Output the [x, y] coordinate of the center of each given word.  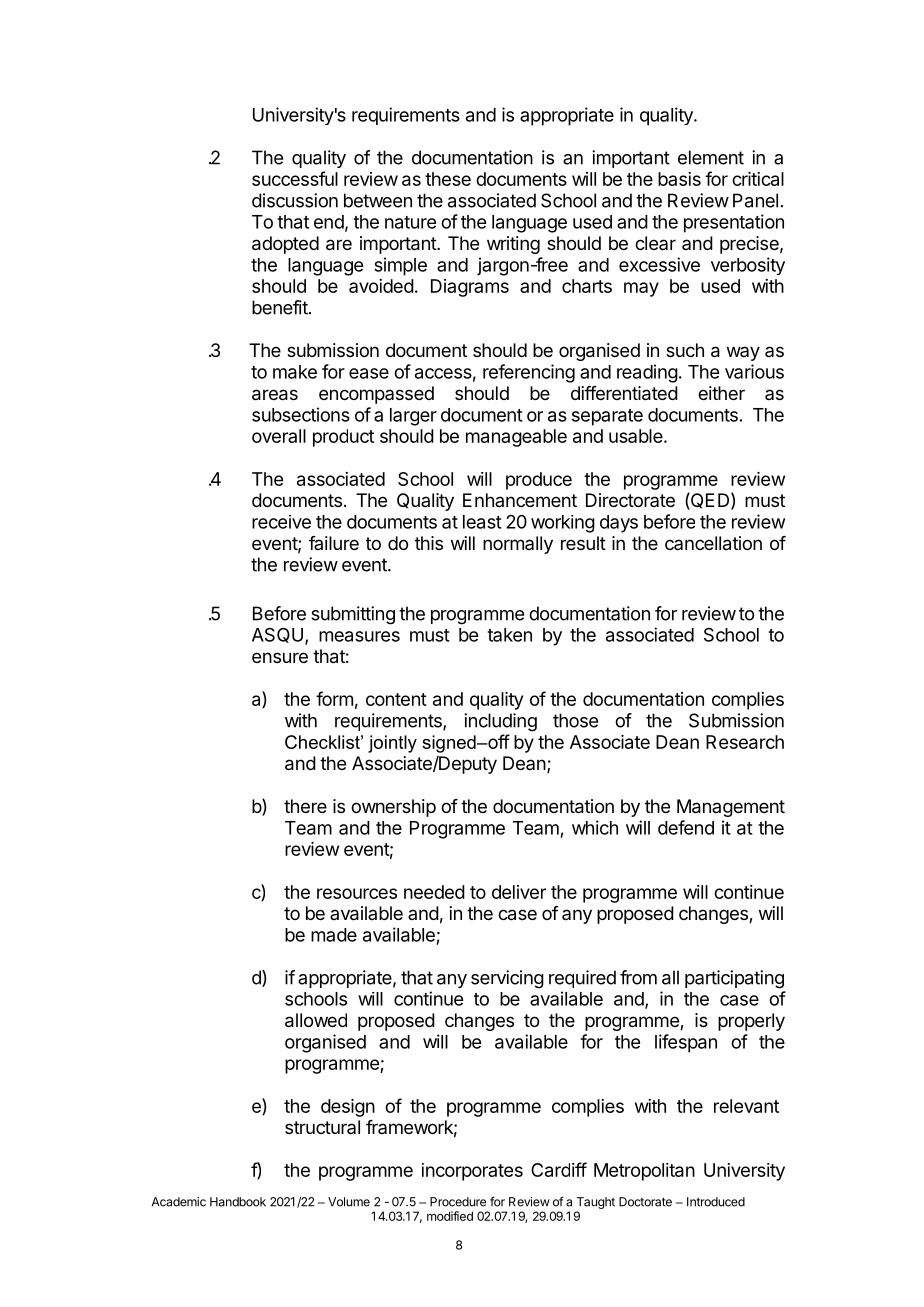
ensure [280, 657]
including [500, 722]
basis [679, 179]
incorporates [472, 1172]
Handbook [238, 1202]
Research [745, 742]
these [448, 179]
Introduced [716, 1202]
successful [295, 178]
